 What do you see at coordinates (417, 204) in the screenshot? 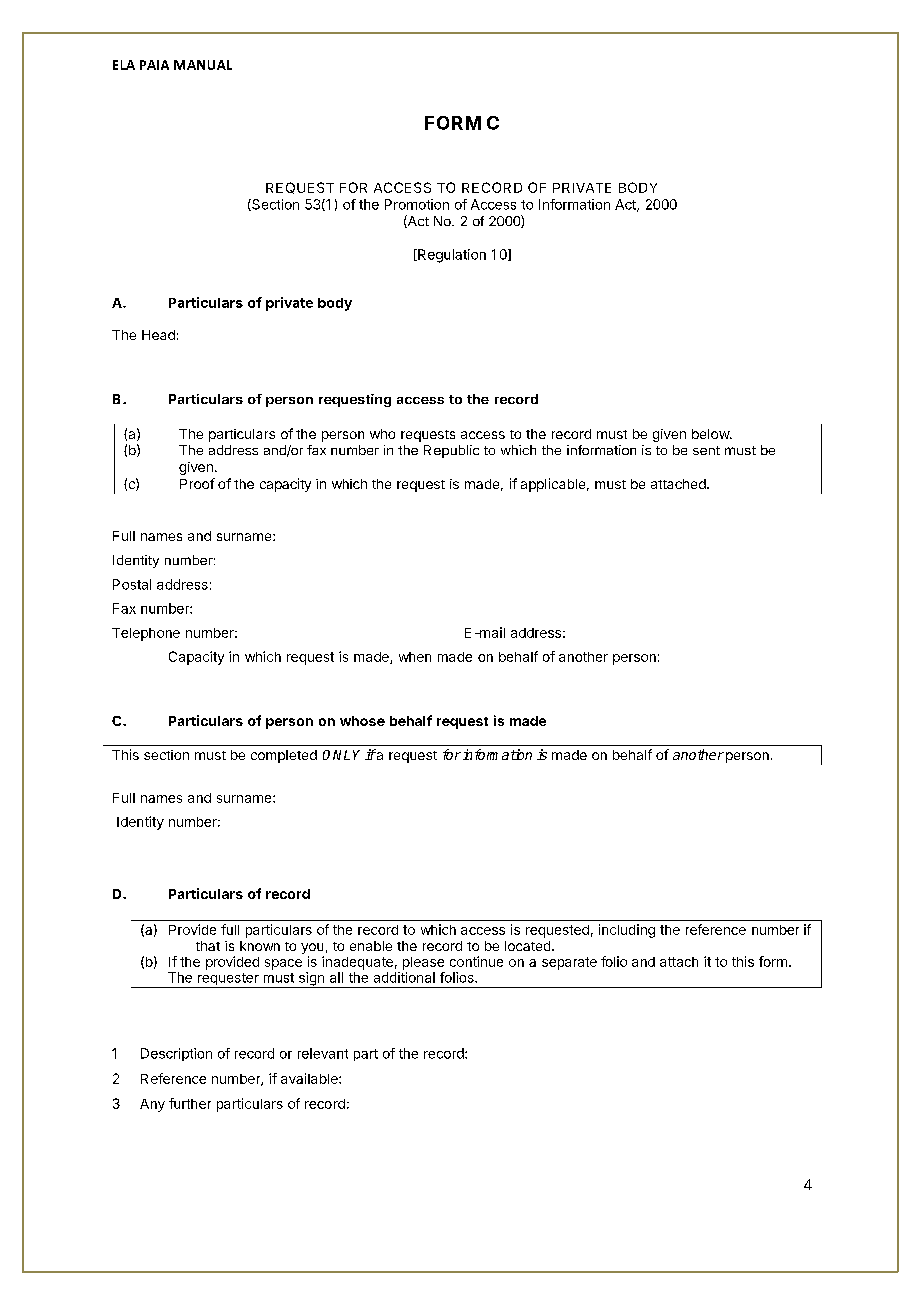
I see `Promotion` at bounding box center [417, 204].
